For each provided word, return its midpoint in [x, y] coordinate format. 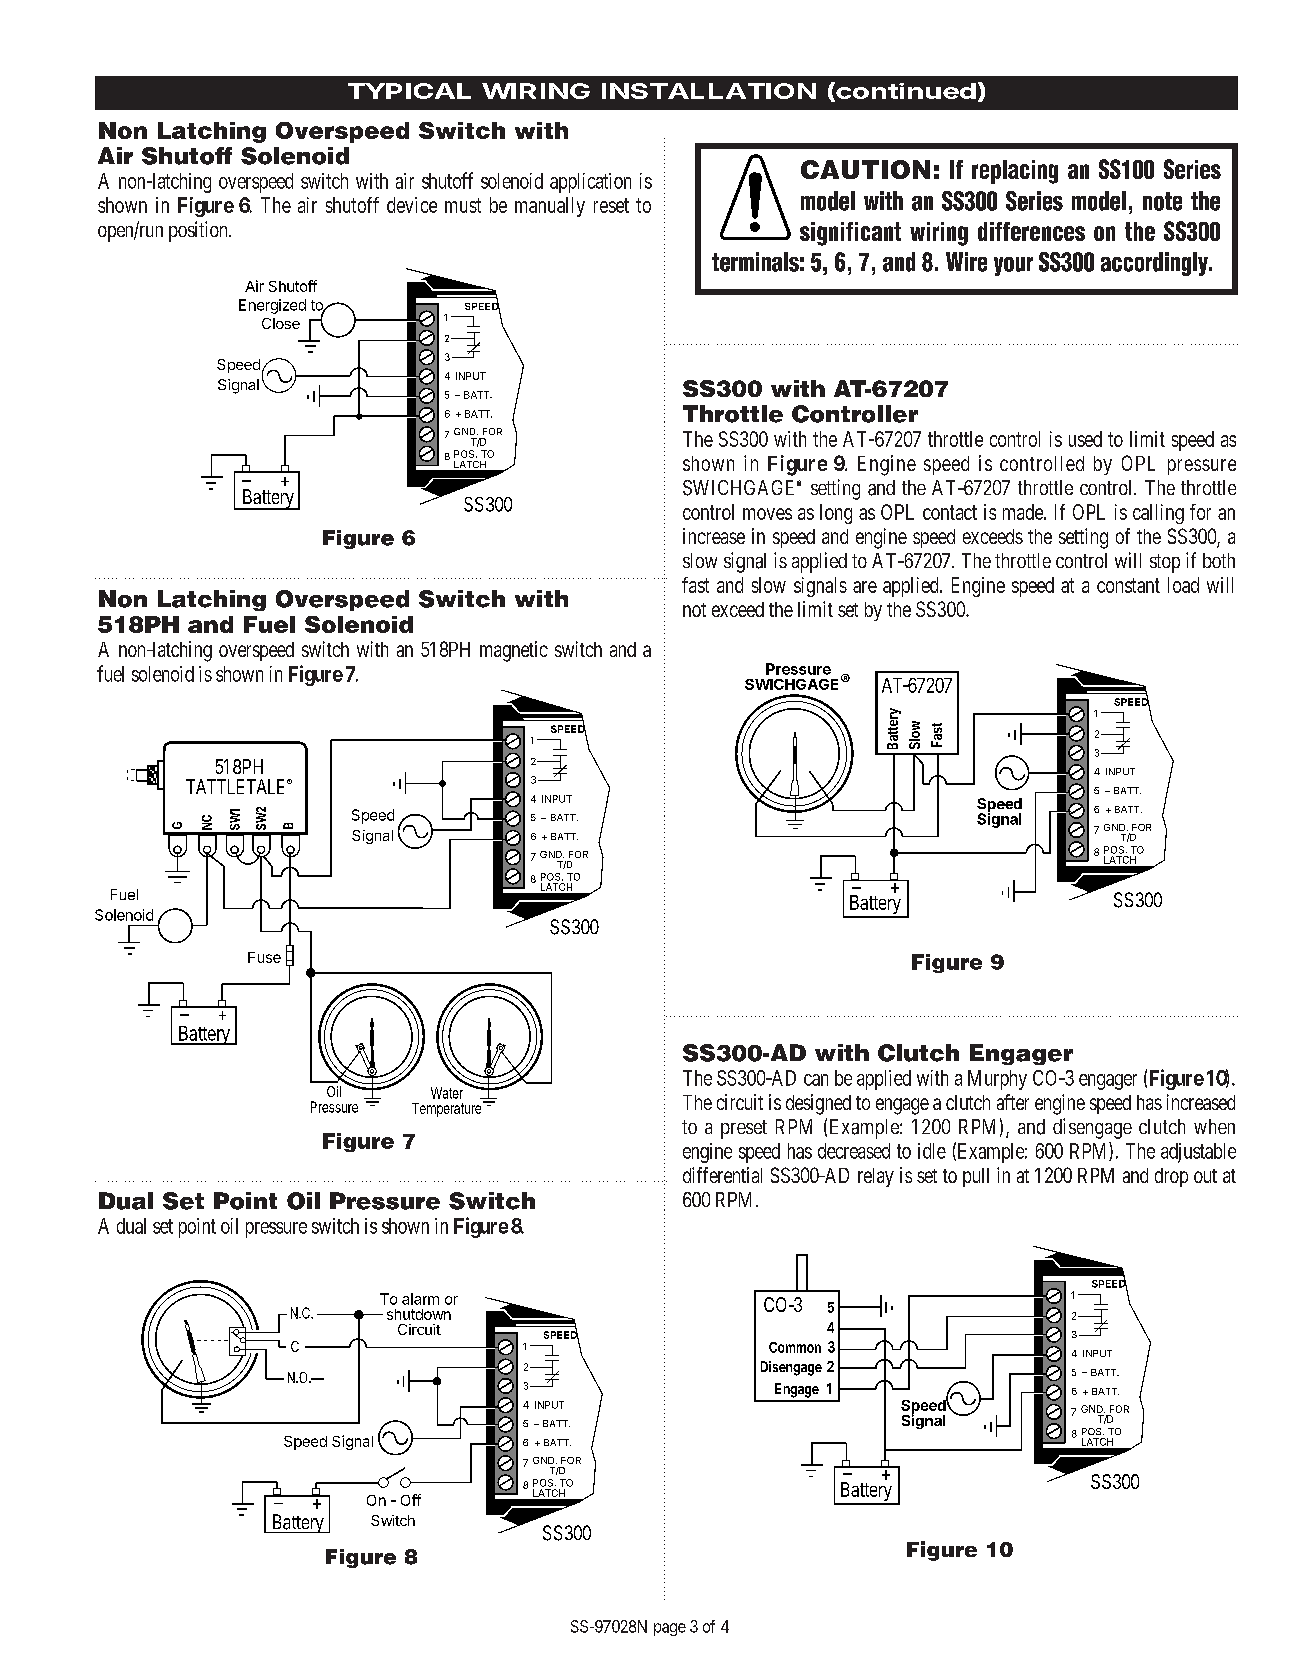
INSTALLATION [709, 91]
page [670, 1629]
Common [795, 1347]
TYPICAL [409, 91]
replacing [1015, 172]
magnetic [514, 651]
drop [1171, 1177]
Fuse [264, 957]
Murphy [997, 1080]
